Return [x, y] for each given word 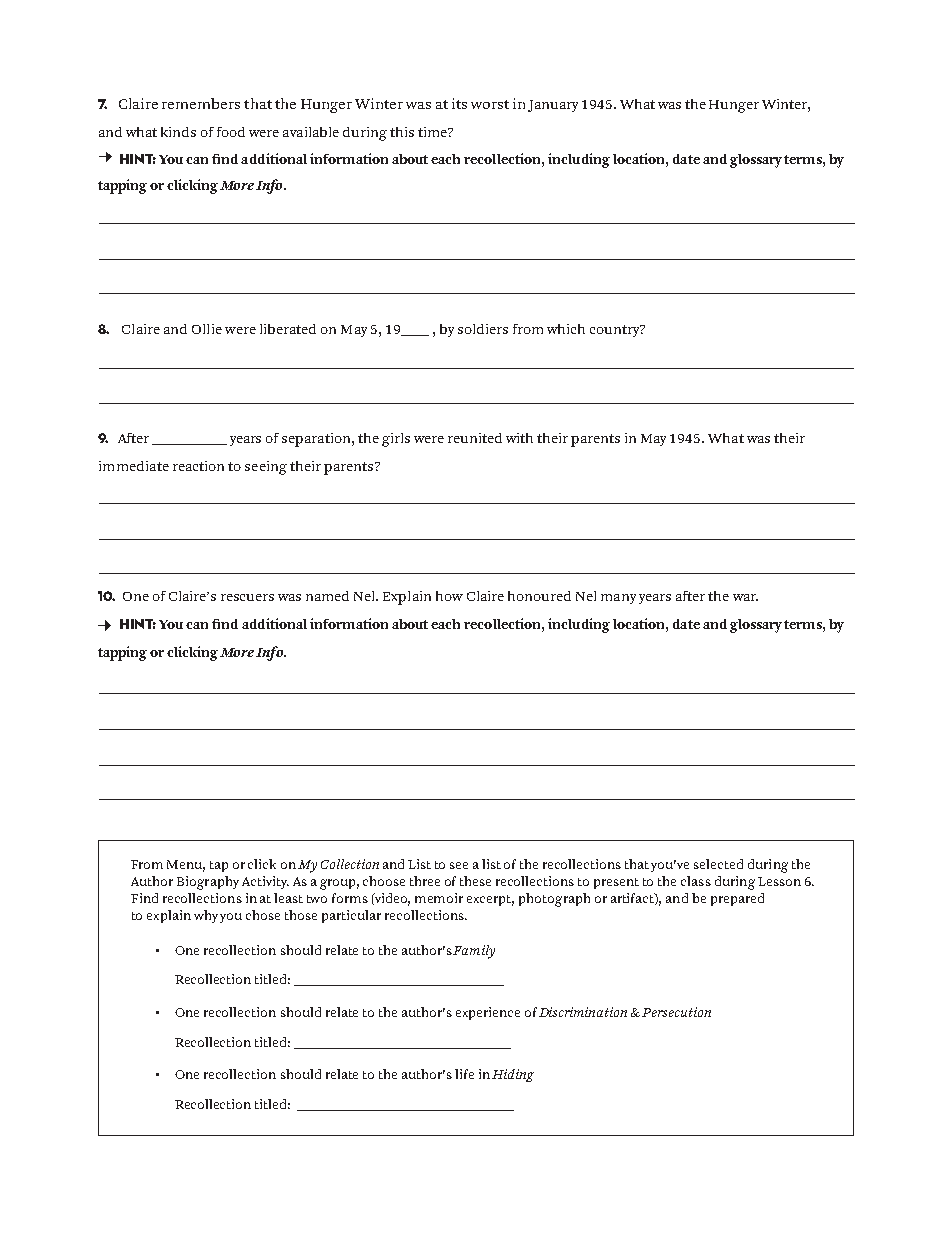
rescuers [247, 597]
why [206, 916]
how [449, 596]
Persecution [676, 1012]
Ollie [207, 329]
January [553, 106]
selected [718, 864]
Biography [208, 883]
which [566, 329]
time [433, 132]
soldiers [483, 329]
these [475, 881]
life [464, 1074]
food [231, 132]
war [745, 597]
